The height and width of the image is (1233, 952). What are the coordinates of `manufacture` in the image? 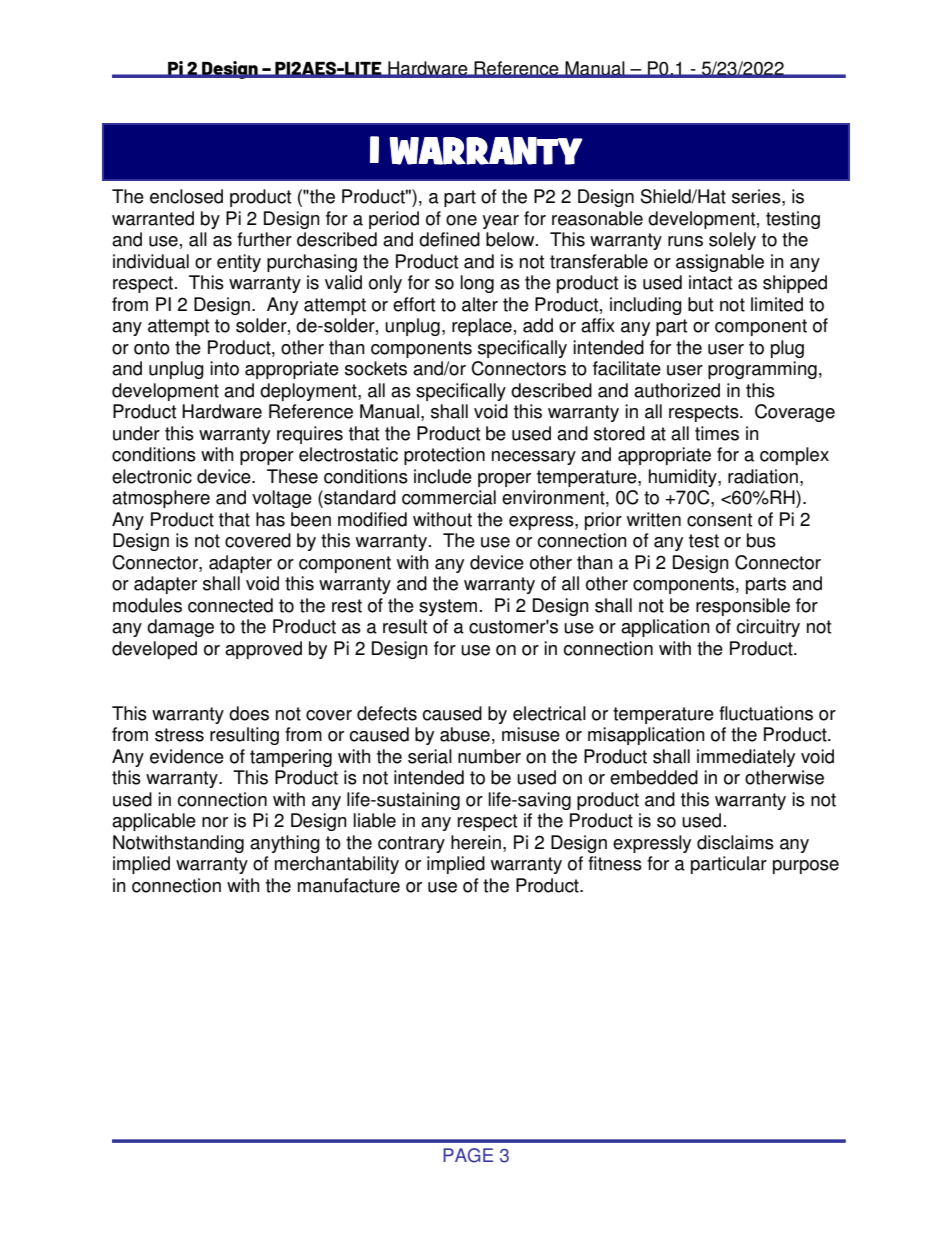 It's located at (349, 885).
